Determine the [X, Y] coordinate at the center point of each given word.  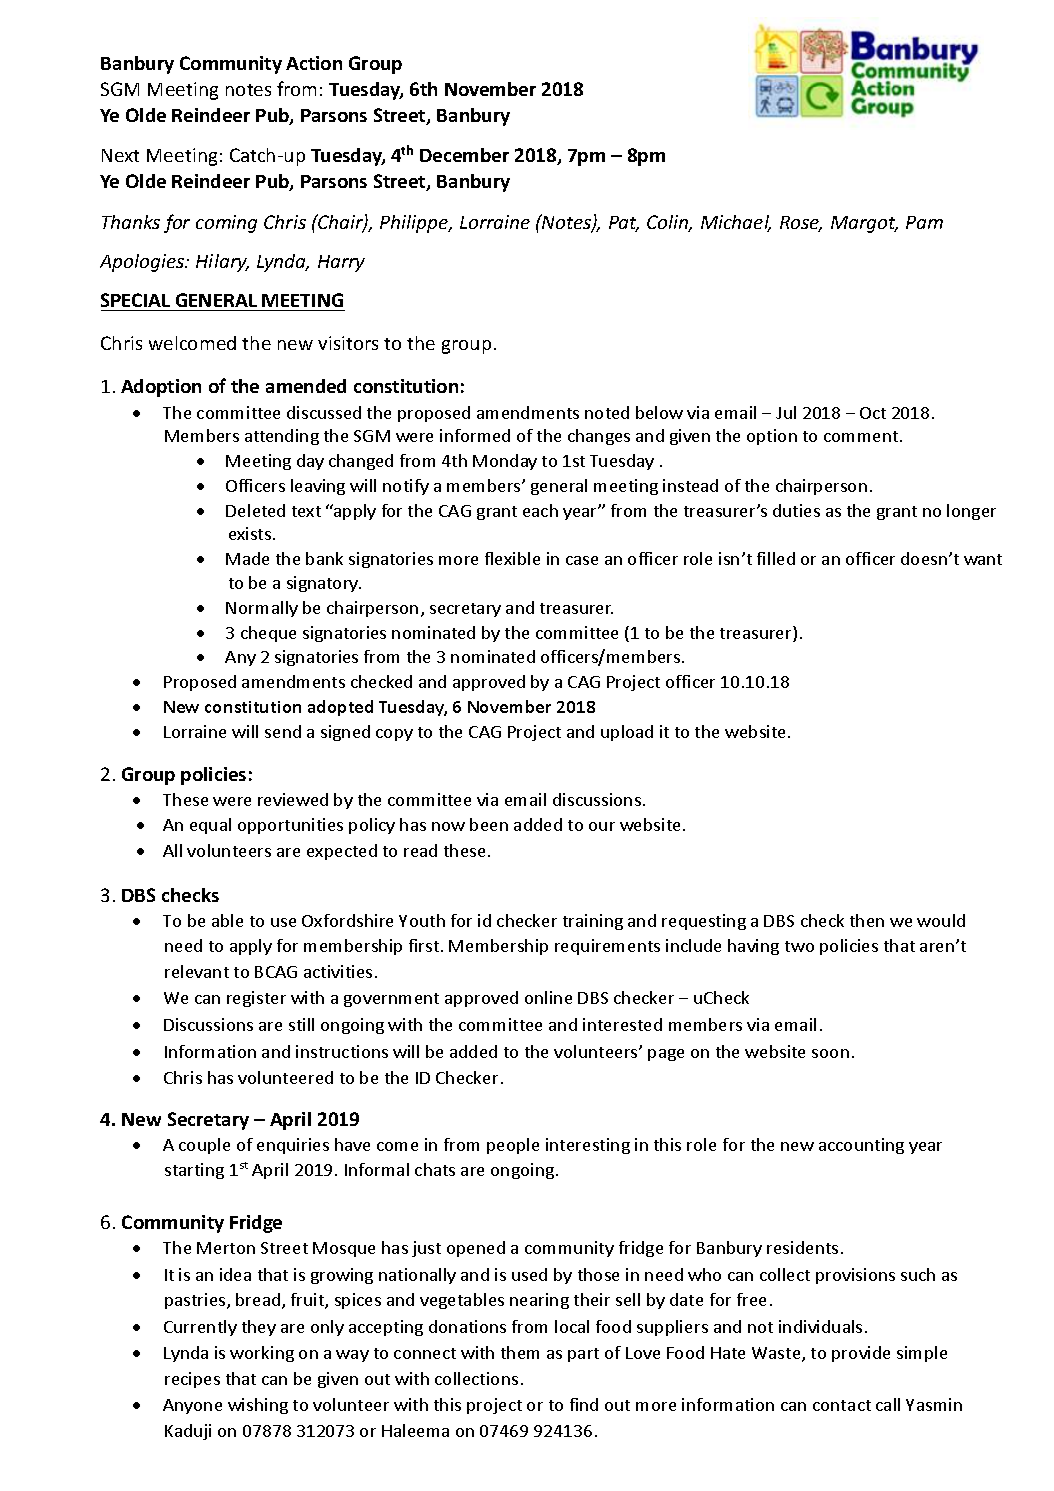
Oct [873, 413]
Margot [864, 224]
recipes [192, 1380]
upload [627, 733]
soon [830, 1053]
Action [314, 63]
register [256, 999]
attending [282, 437]
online [548, 997]
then [867, 920]
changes [599, 437]
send [283, 731]
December [464, 155]
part [583, 1355]
